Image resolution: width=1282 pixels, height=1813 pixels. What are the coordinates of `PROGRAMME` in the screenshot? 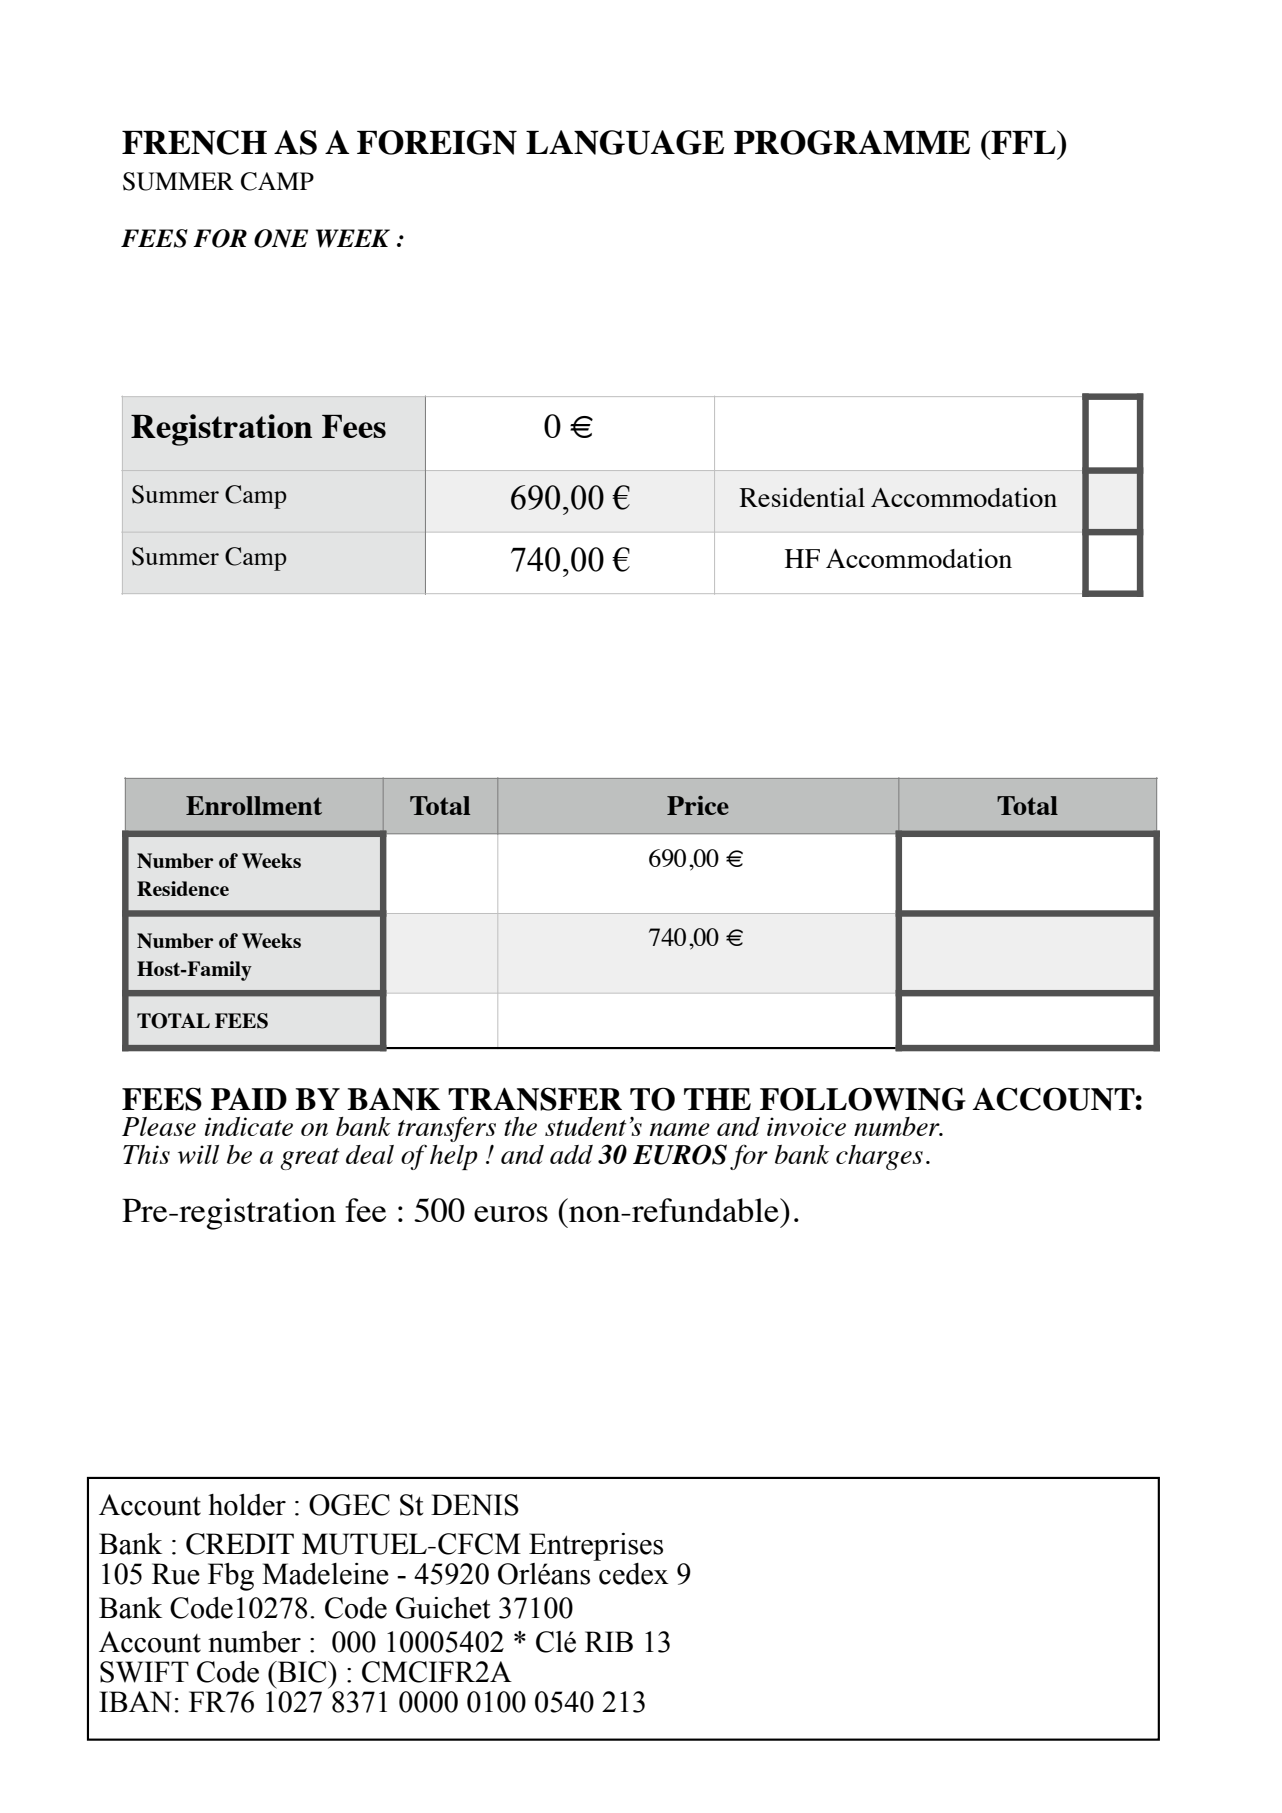 It's located at (852, 142).
